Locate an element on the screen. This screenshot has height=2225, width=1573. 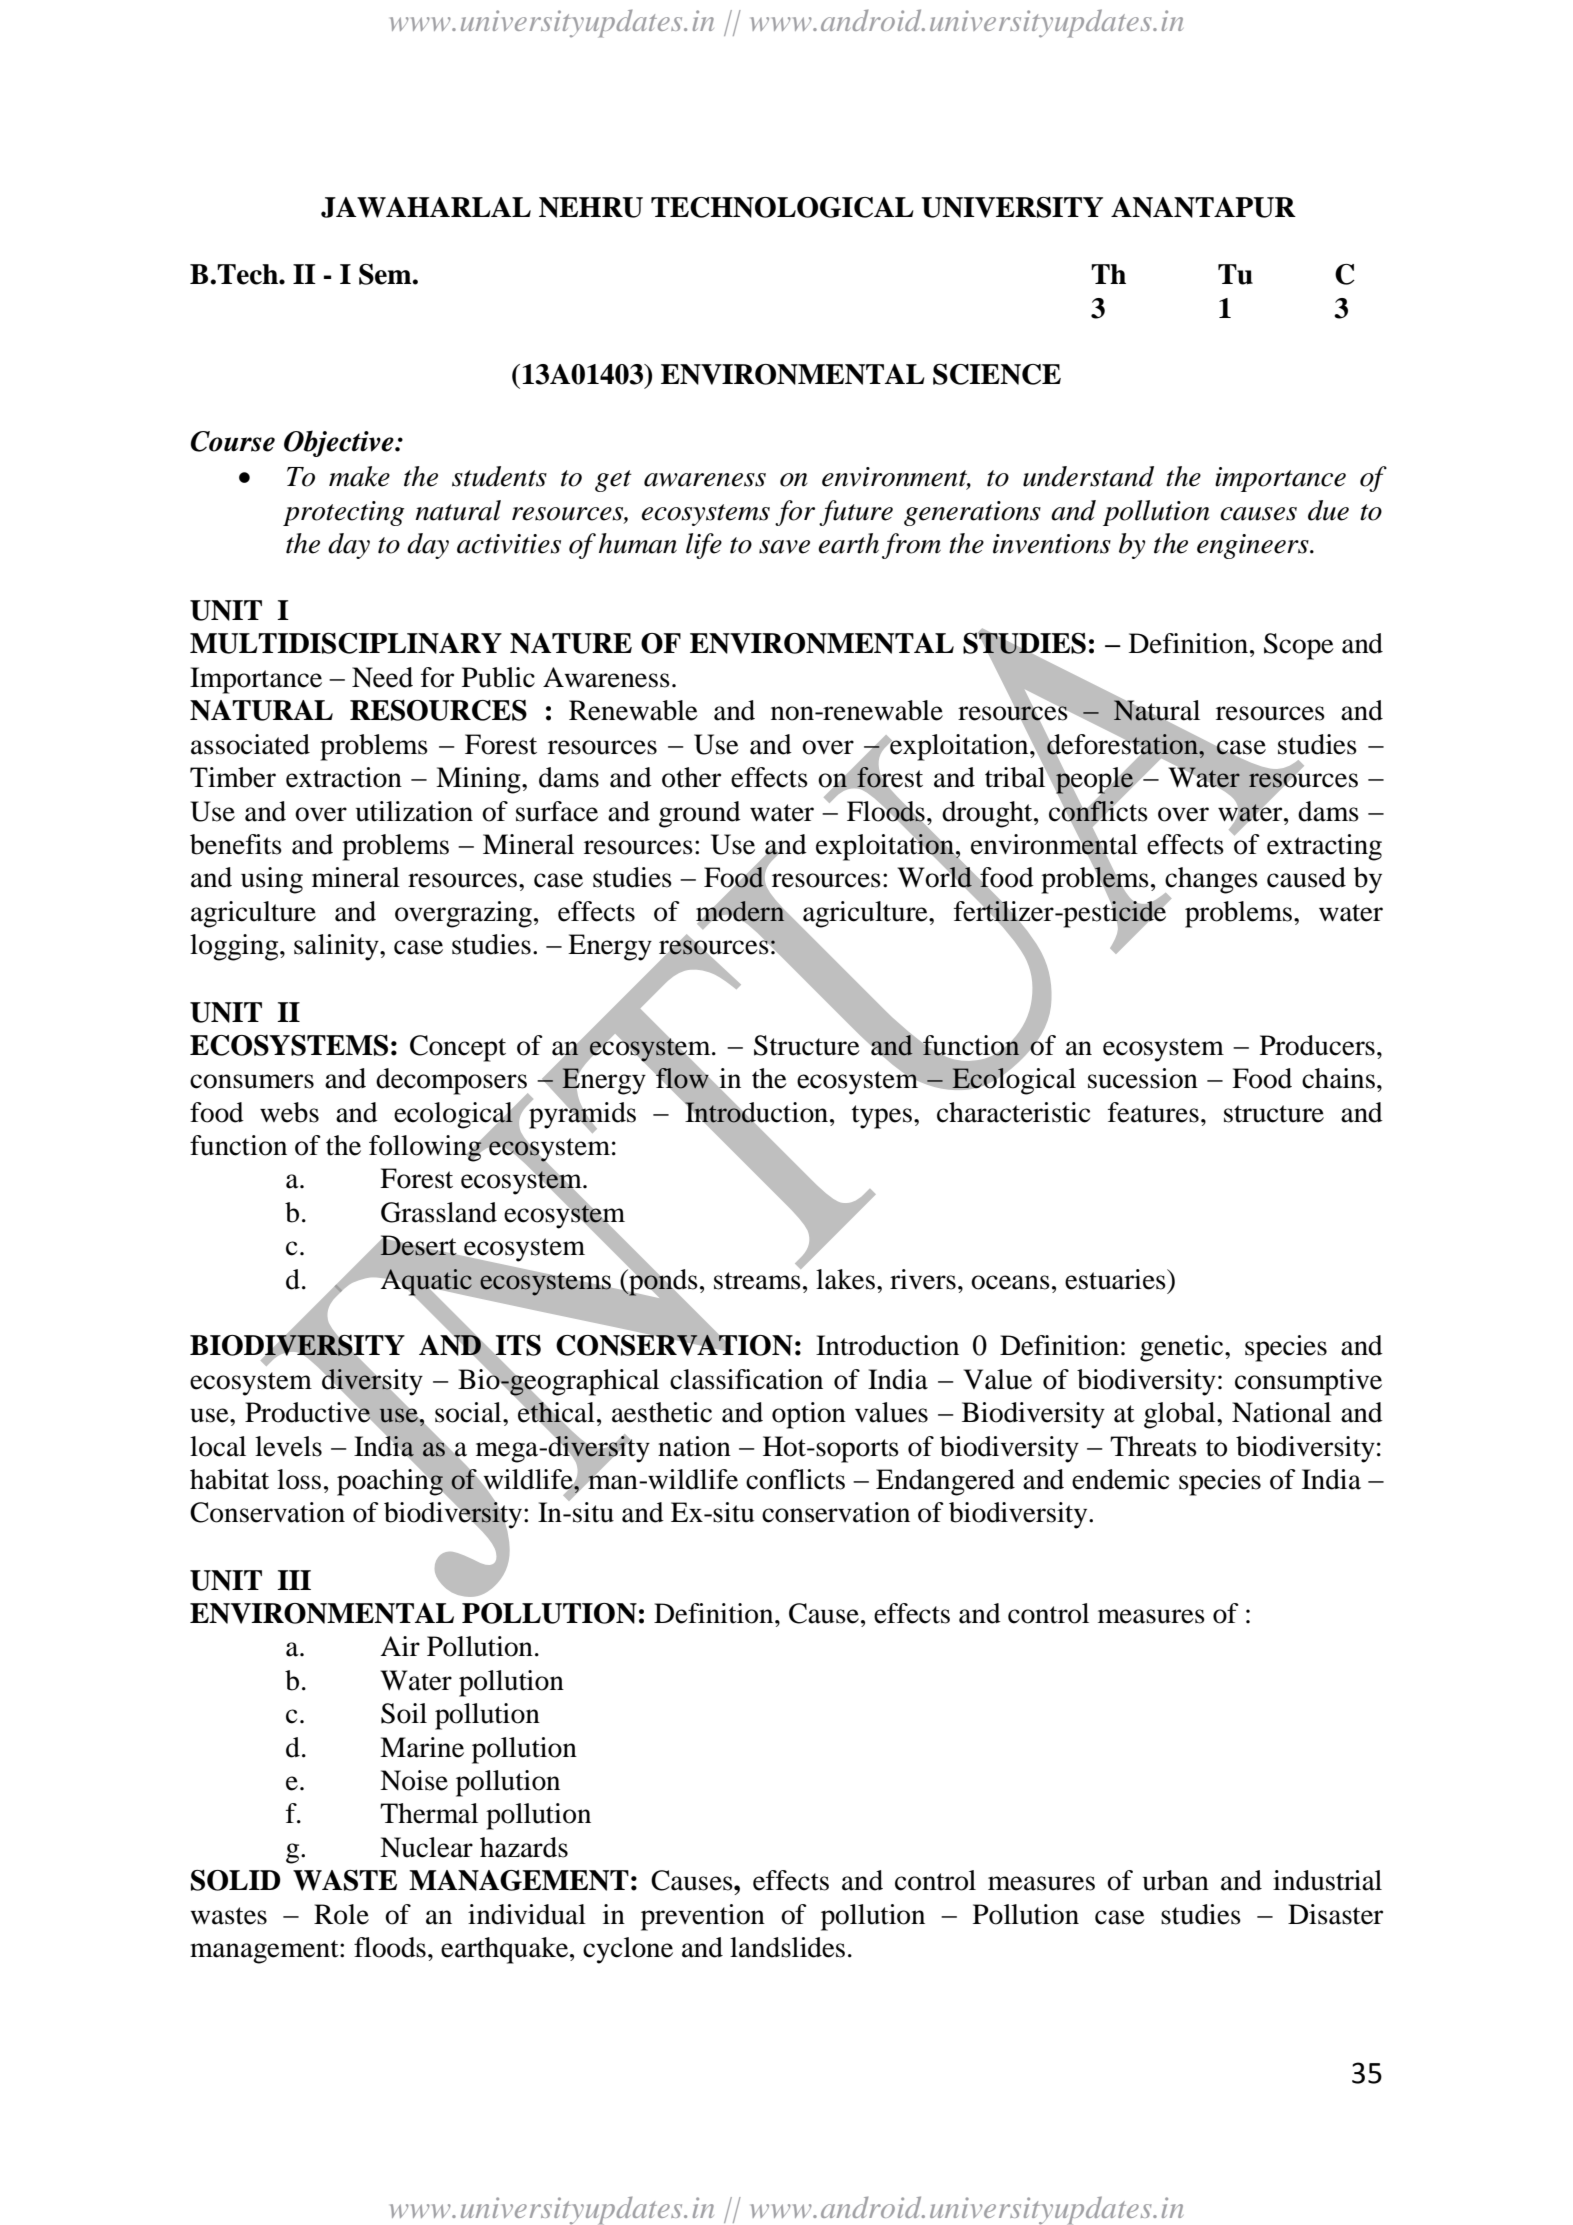
Role is located at coordinates (341, 1914).
